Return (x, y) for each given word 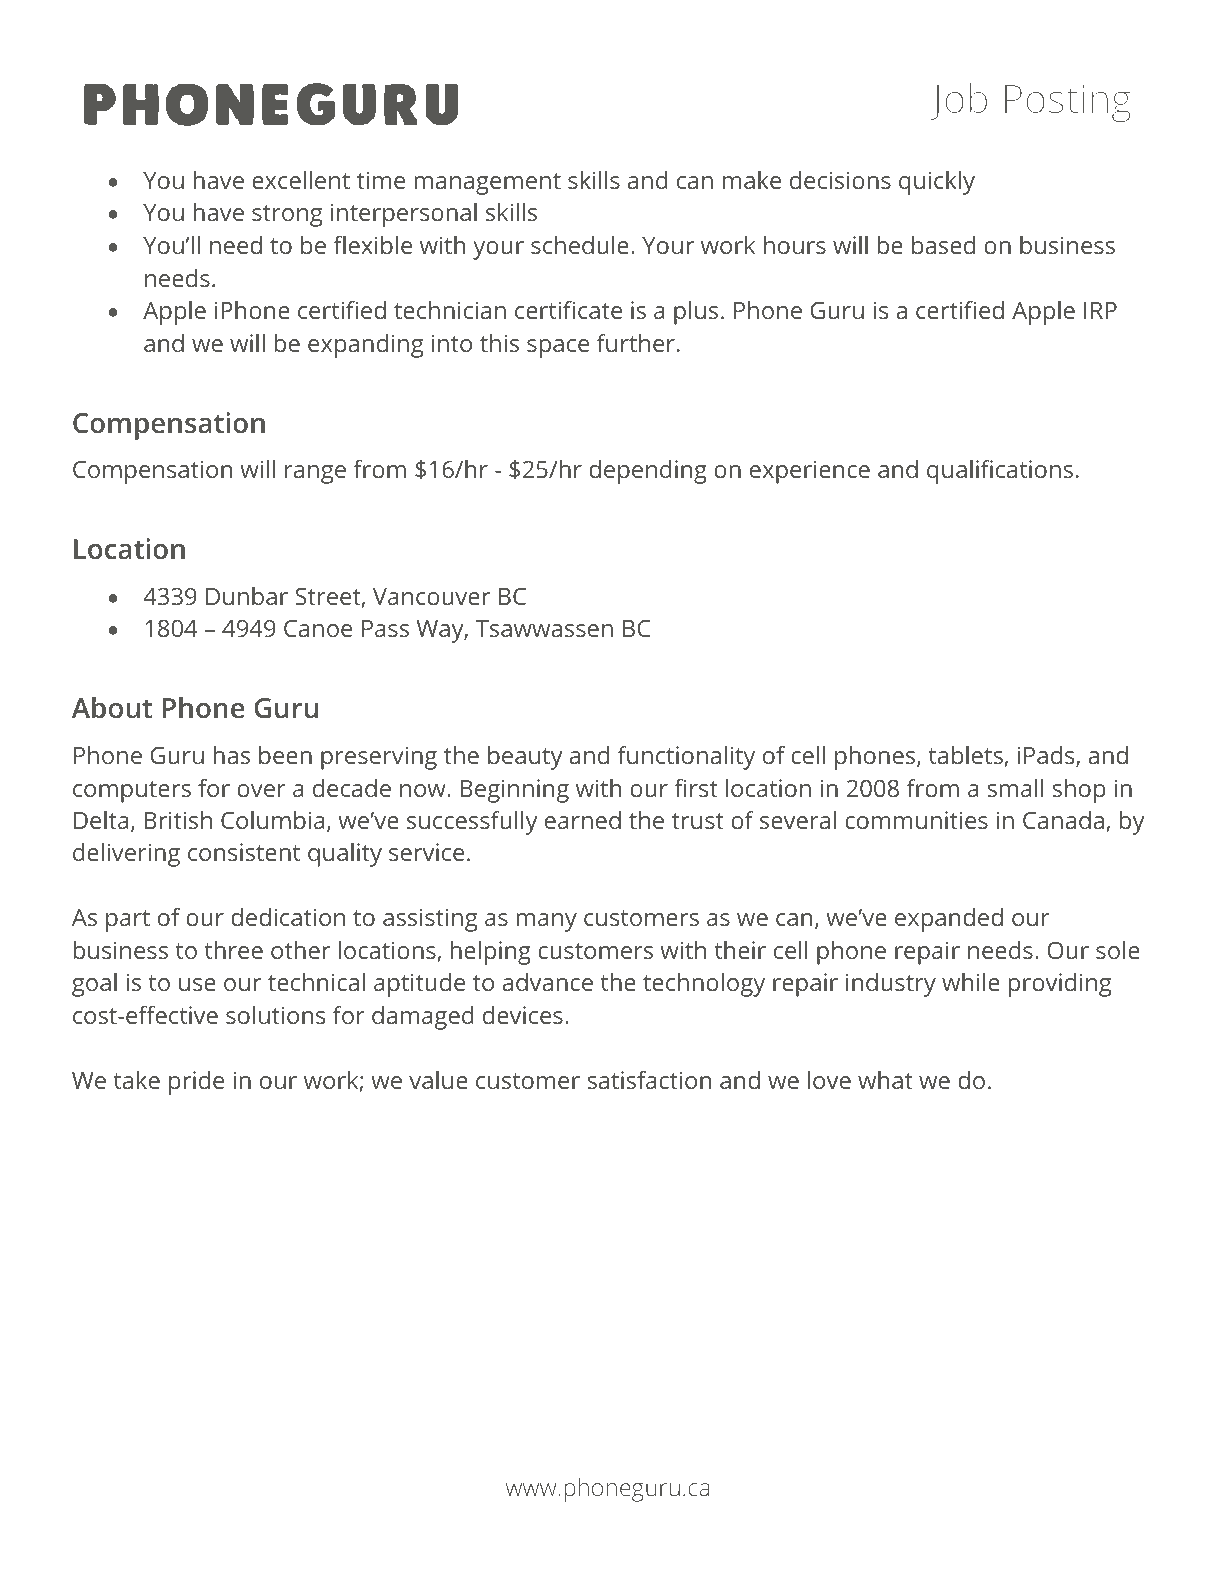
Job (958, 101)
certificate (568, 310)
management (488, 184)
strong (287, 216)
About (112, 707)
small (1015, 788)
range (315, 474)
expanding (365, 346)
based (943, 245)
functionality (686, 758)
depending (648, 472)
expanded (949, 920)
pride (196, 1083)
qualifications (1000, 472)
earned (583, 820)
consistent (244, 852)
